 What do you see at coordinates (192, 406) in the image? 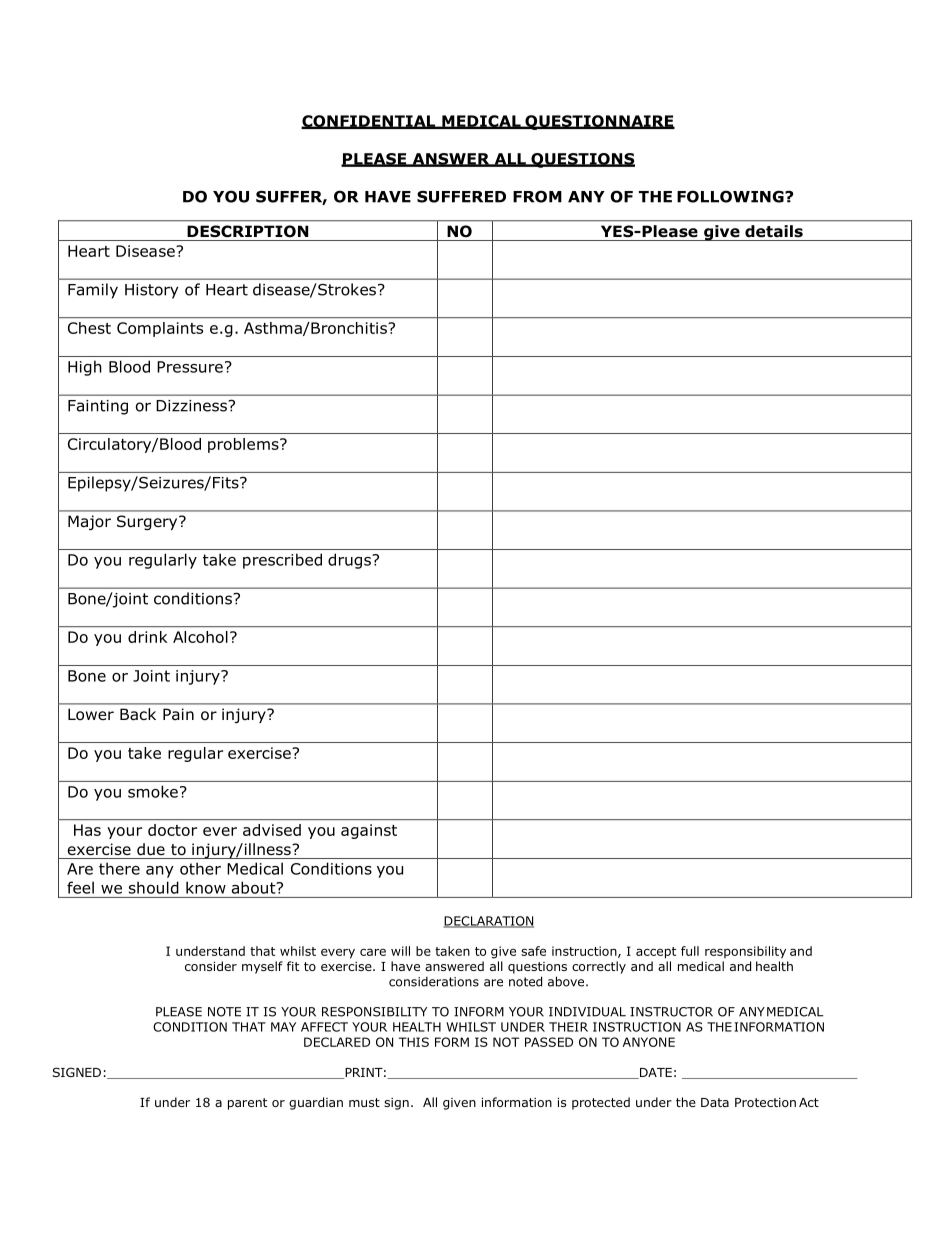
I see `Dizziness` at bounding box center [192, 406].
